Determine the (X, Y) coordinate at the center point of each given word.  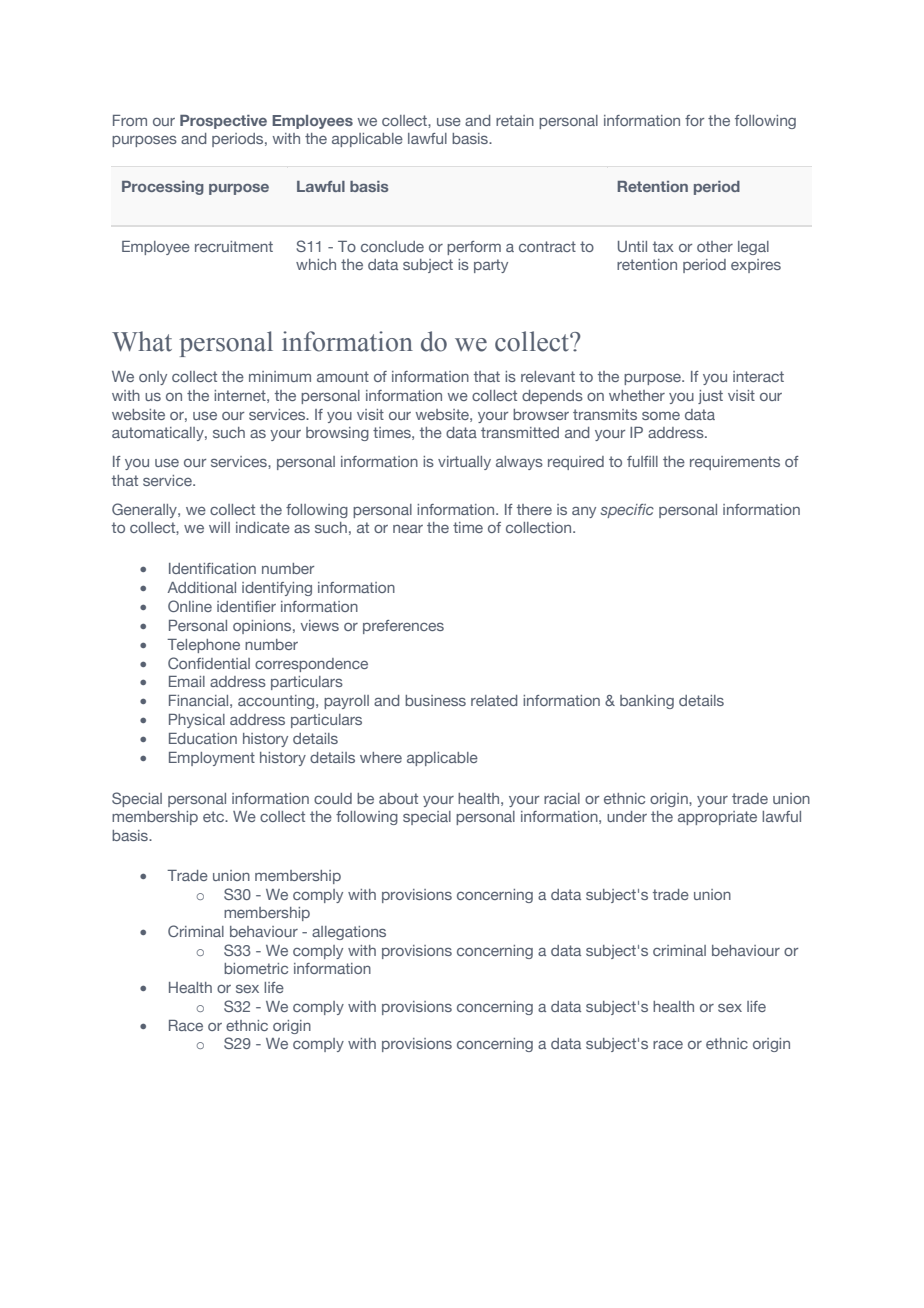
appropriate (717, 818)
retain (515, 120)
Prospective (223, 122)
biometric (256, 968)
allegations (349, 933)
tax (663, 246)
